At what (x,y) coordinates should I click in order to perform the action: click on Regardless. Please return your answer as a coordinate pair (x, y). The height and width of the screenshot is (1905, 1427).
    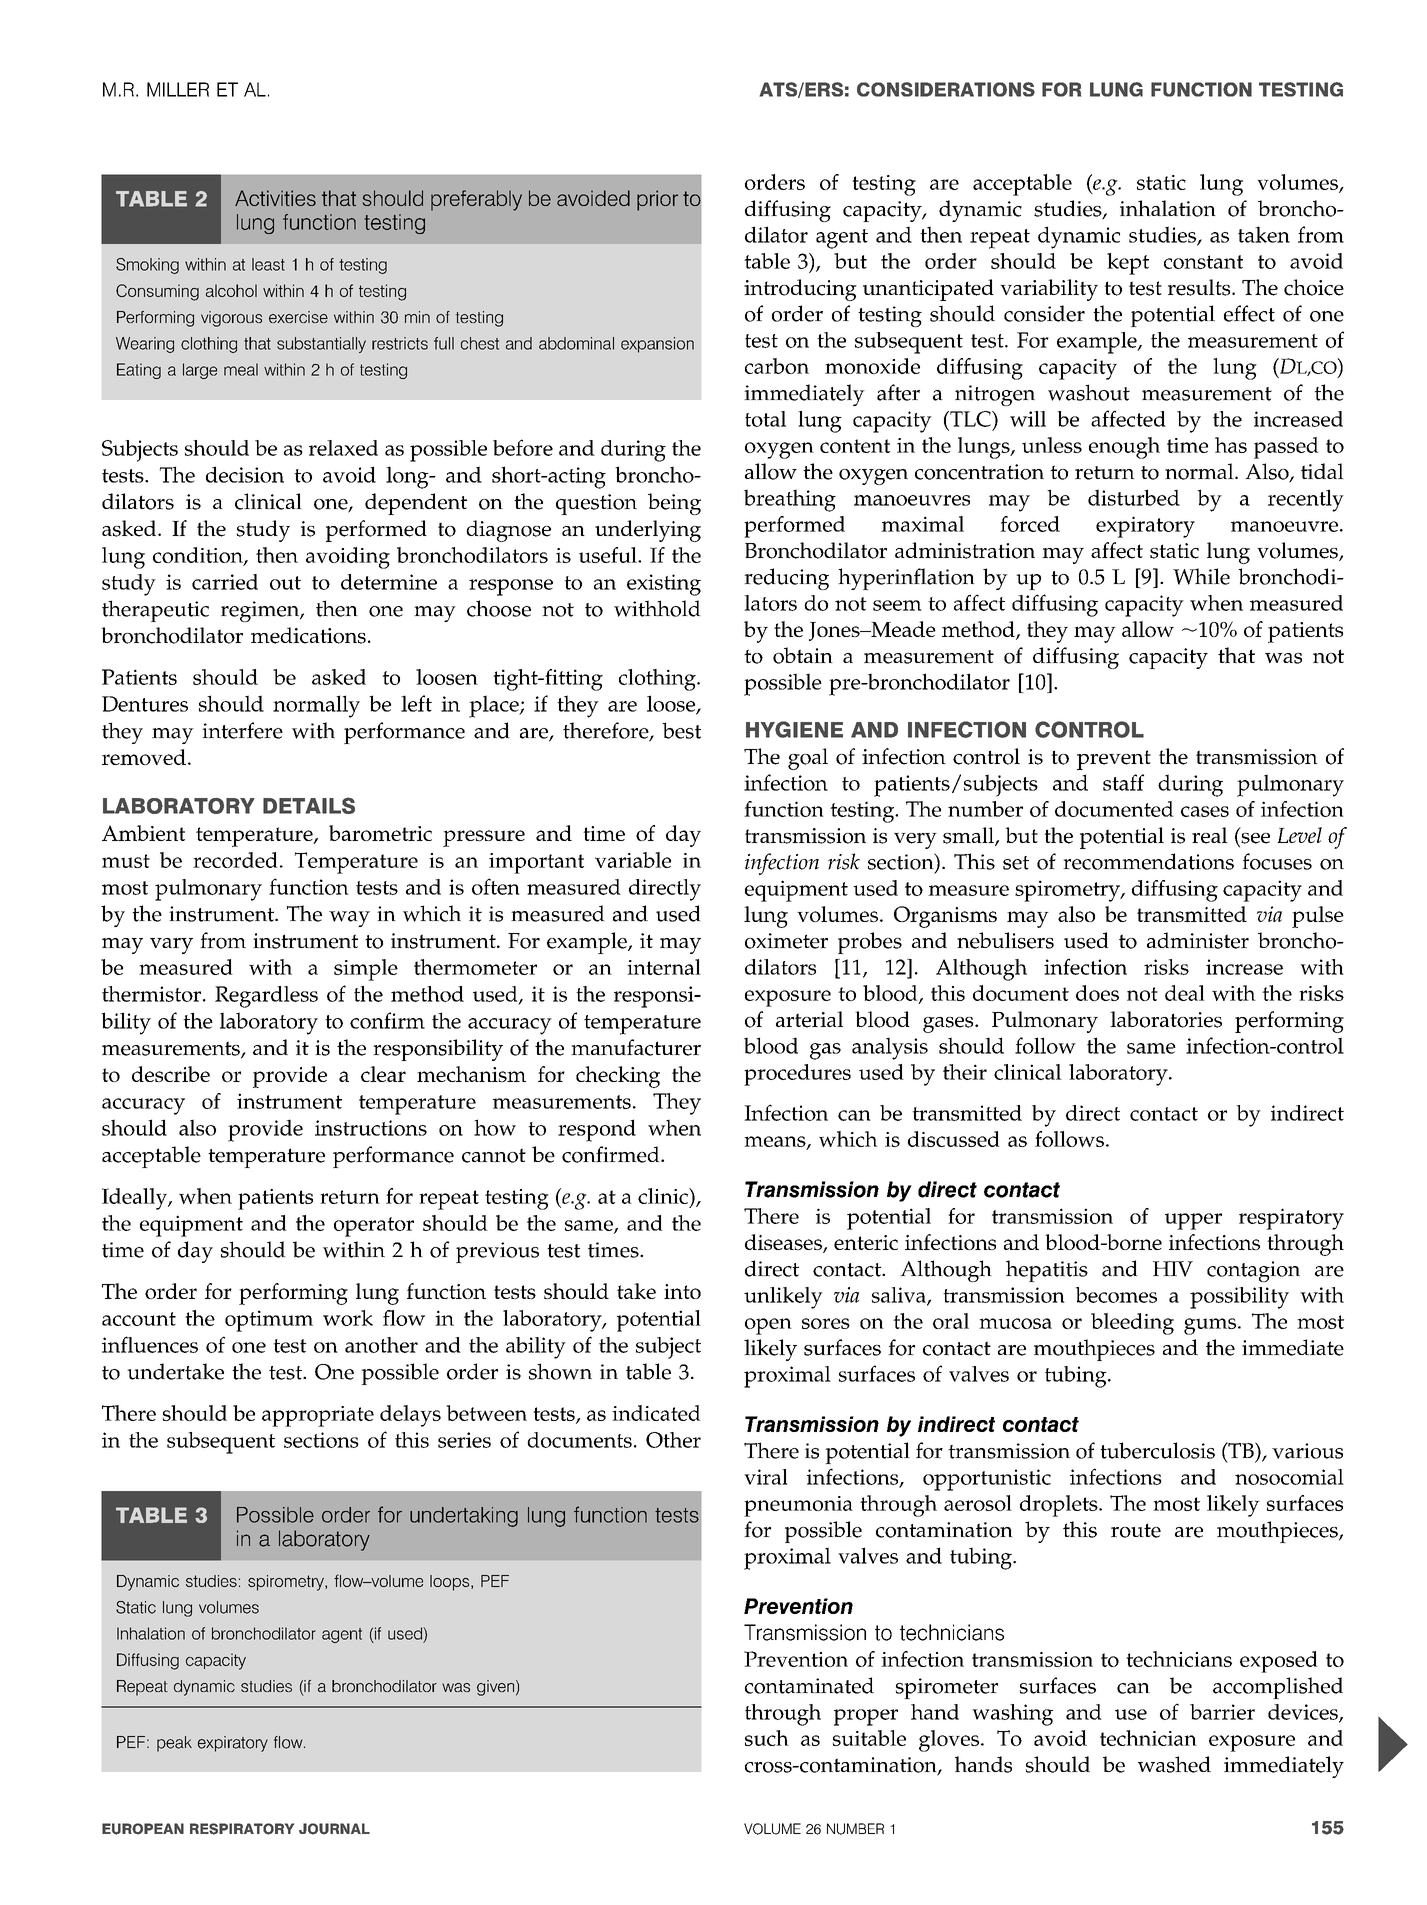
    Looking at the image, I should click on (266, 997).
